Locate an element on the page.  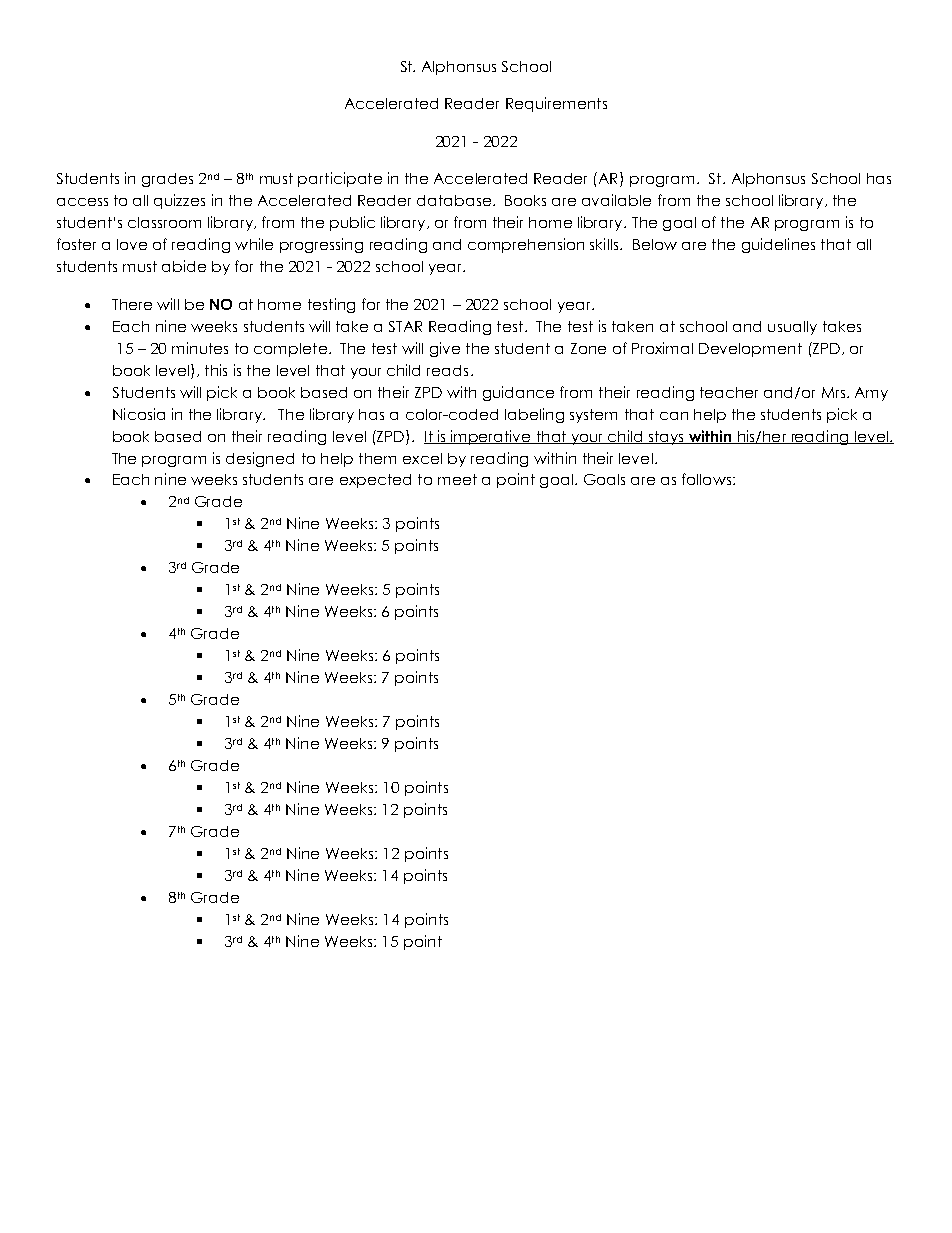
Requirements is located at coordinates (556, 104).
